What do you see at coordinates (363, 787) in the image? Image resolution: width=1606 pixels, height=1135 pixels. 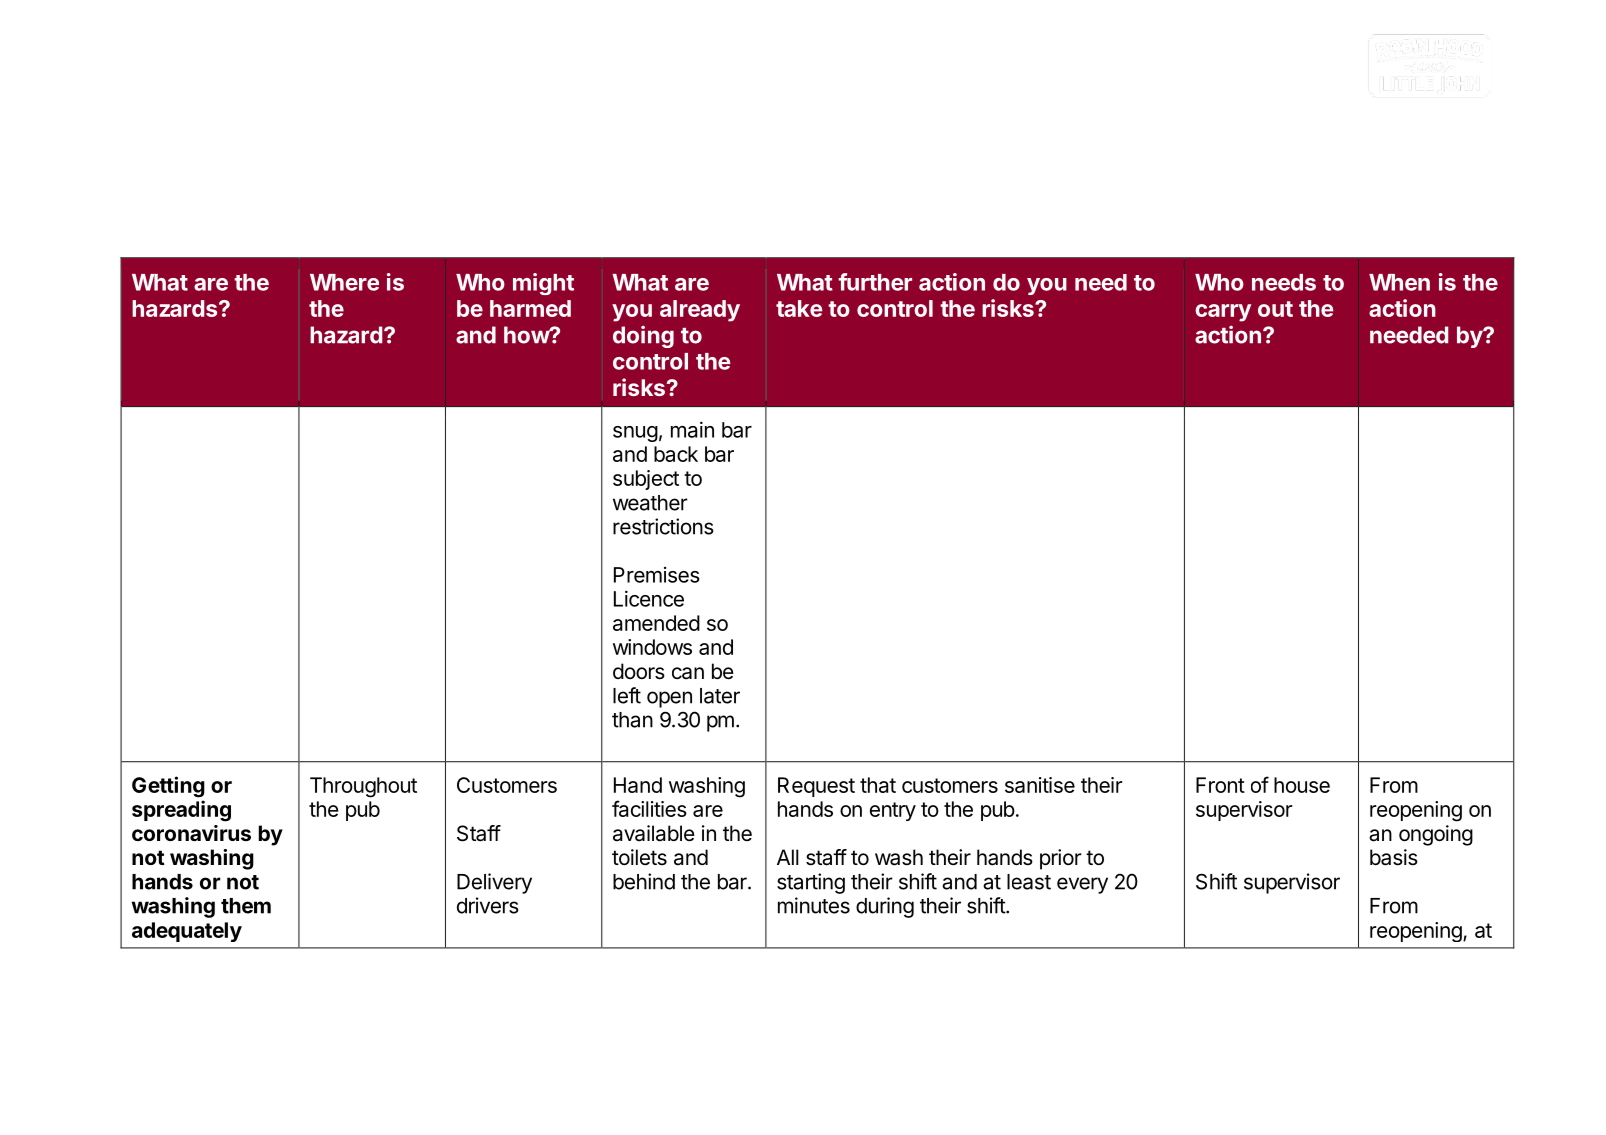 I see `Throughout` at bounding box center [363, 787].
